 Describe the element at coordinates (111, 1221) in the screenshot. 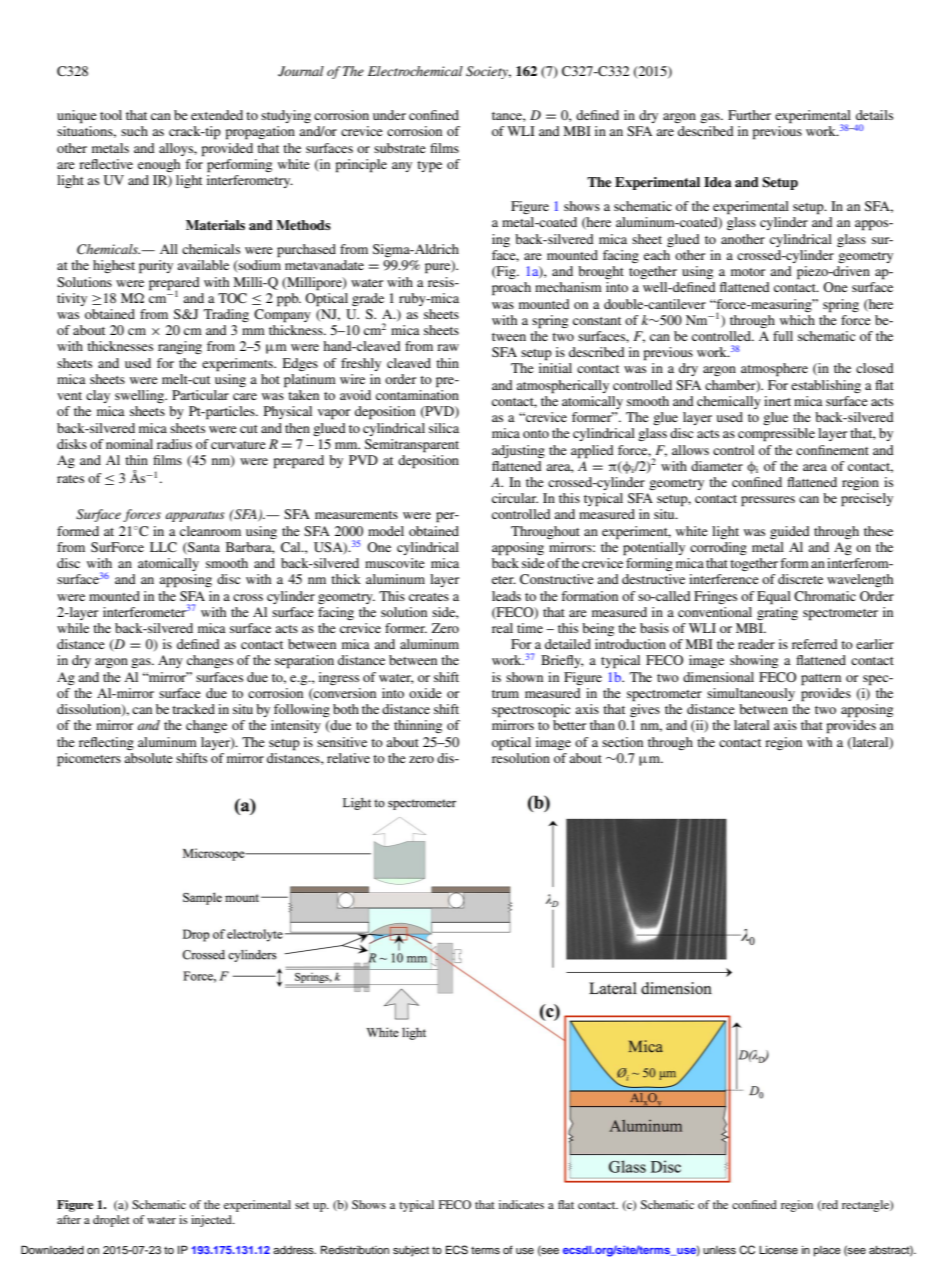

I see `droplet` at that location.
